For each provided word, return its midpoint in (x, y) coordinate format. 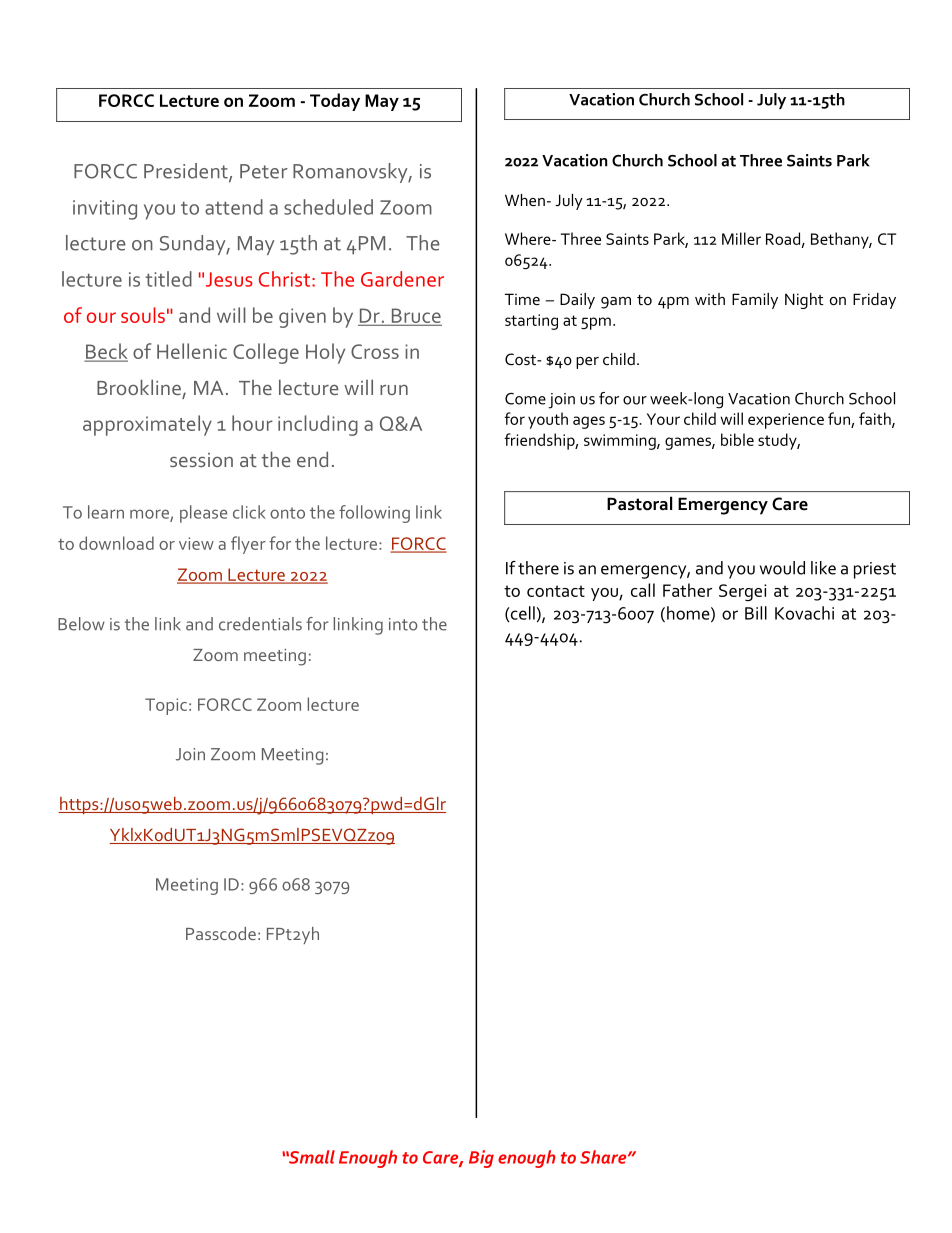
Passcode (221, 933)
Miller (741, 238)
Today (335, 102)
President (187, 172)
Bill (756, 613)
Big (481, 1159)
